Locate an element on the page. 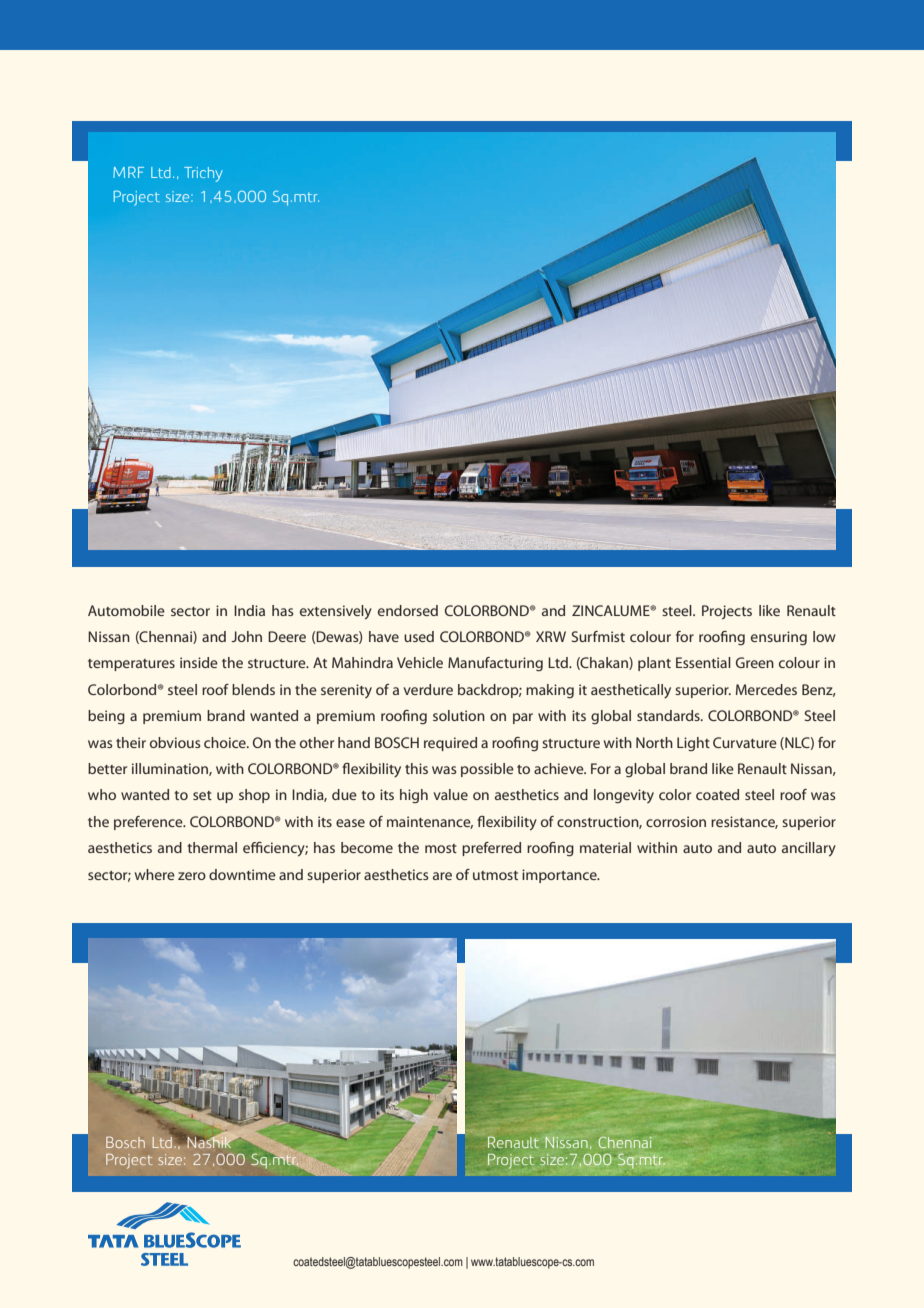 Image resolution: width=924 pixels, height=1308 pixels. ensuring is located at coordinates (779, 638).
